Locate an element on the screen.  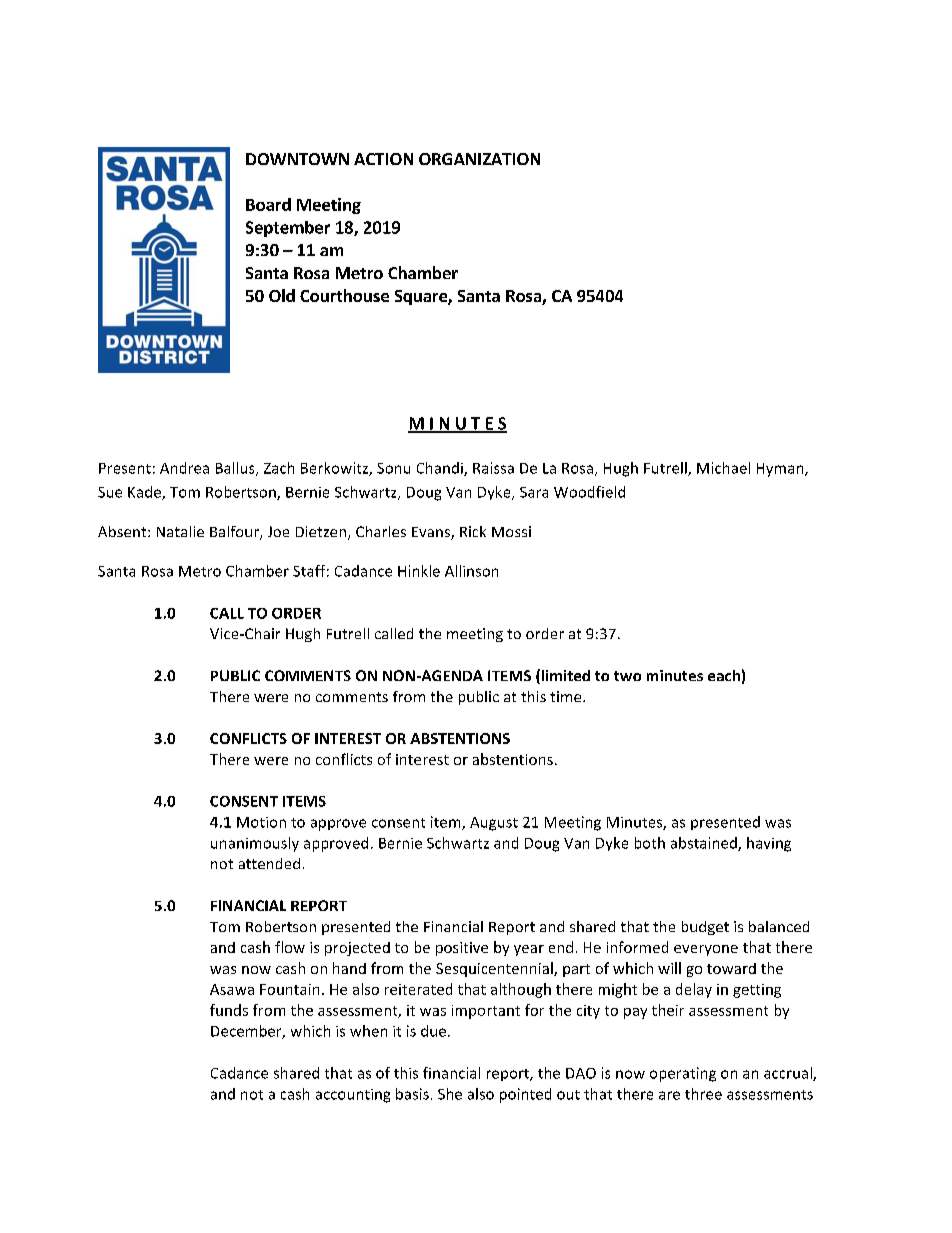
She is located at coordinates (450, 1094).
